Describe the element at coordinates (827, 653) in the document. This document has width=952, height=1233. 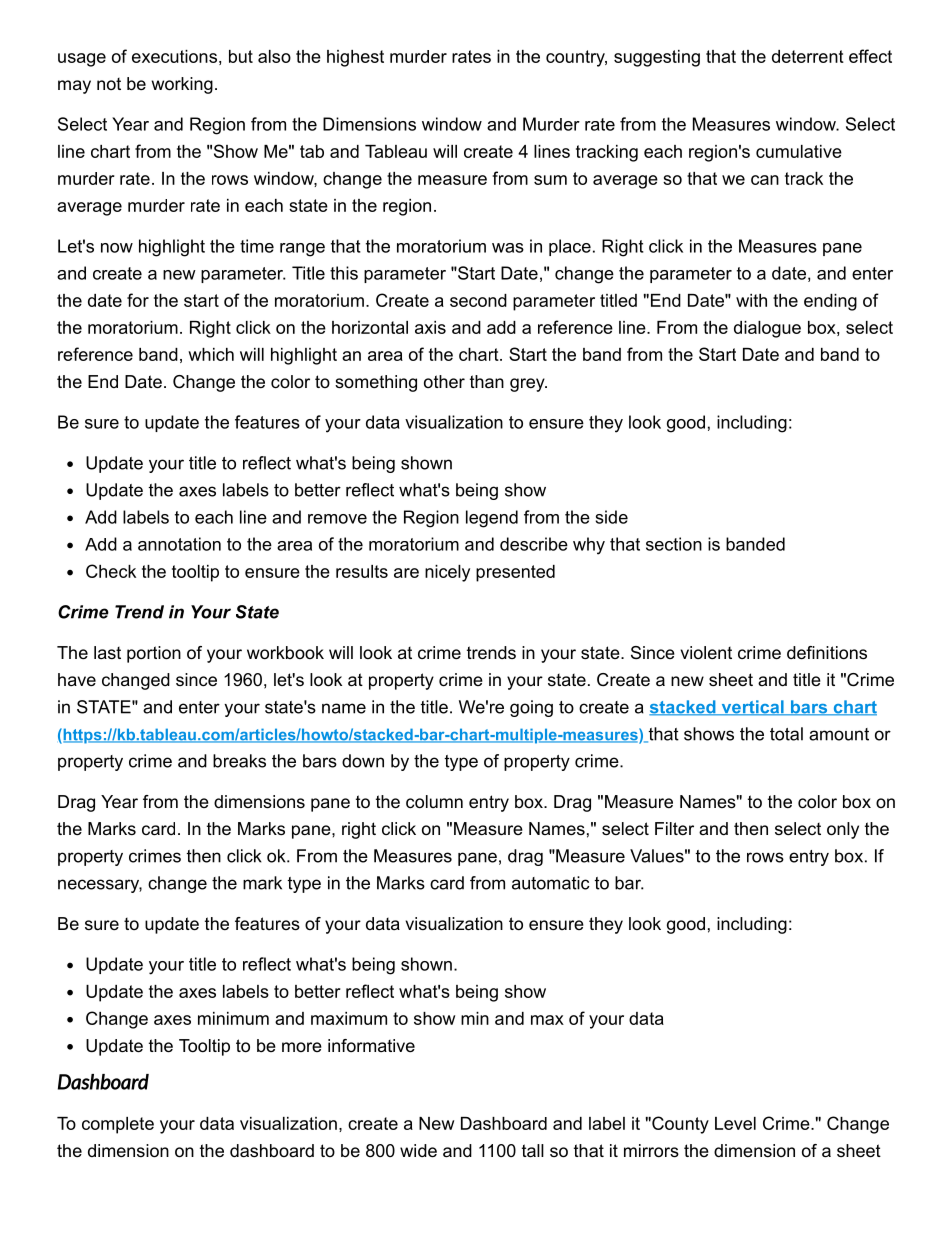
I see `definitions` at that location.
